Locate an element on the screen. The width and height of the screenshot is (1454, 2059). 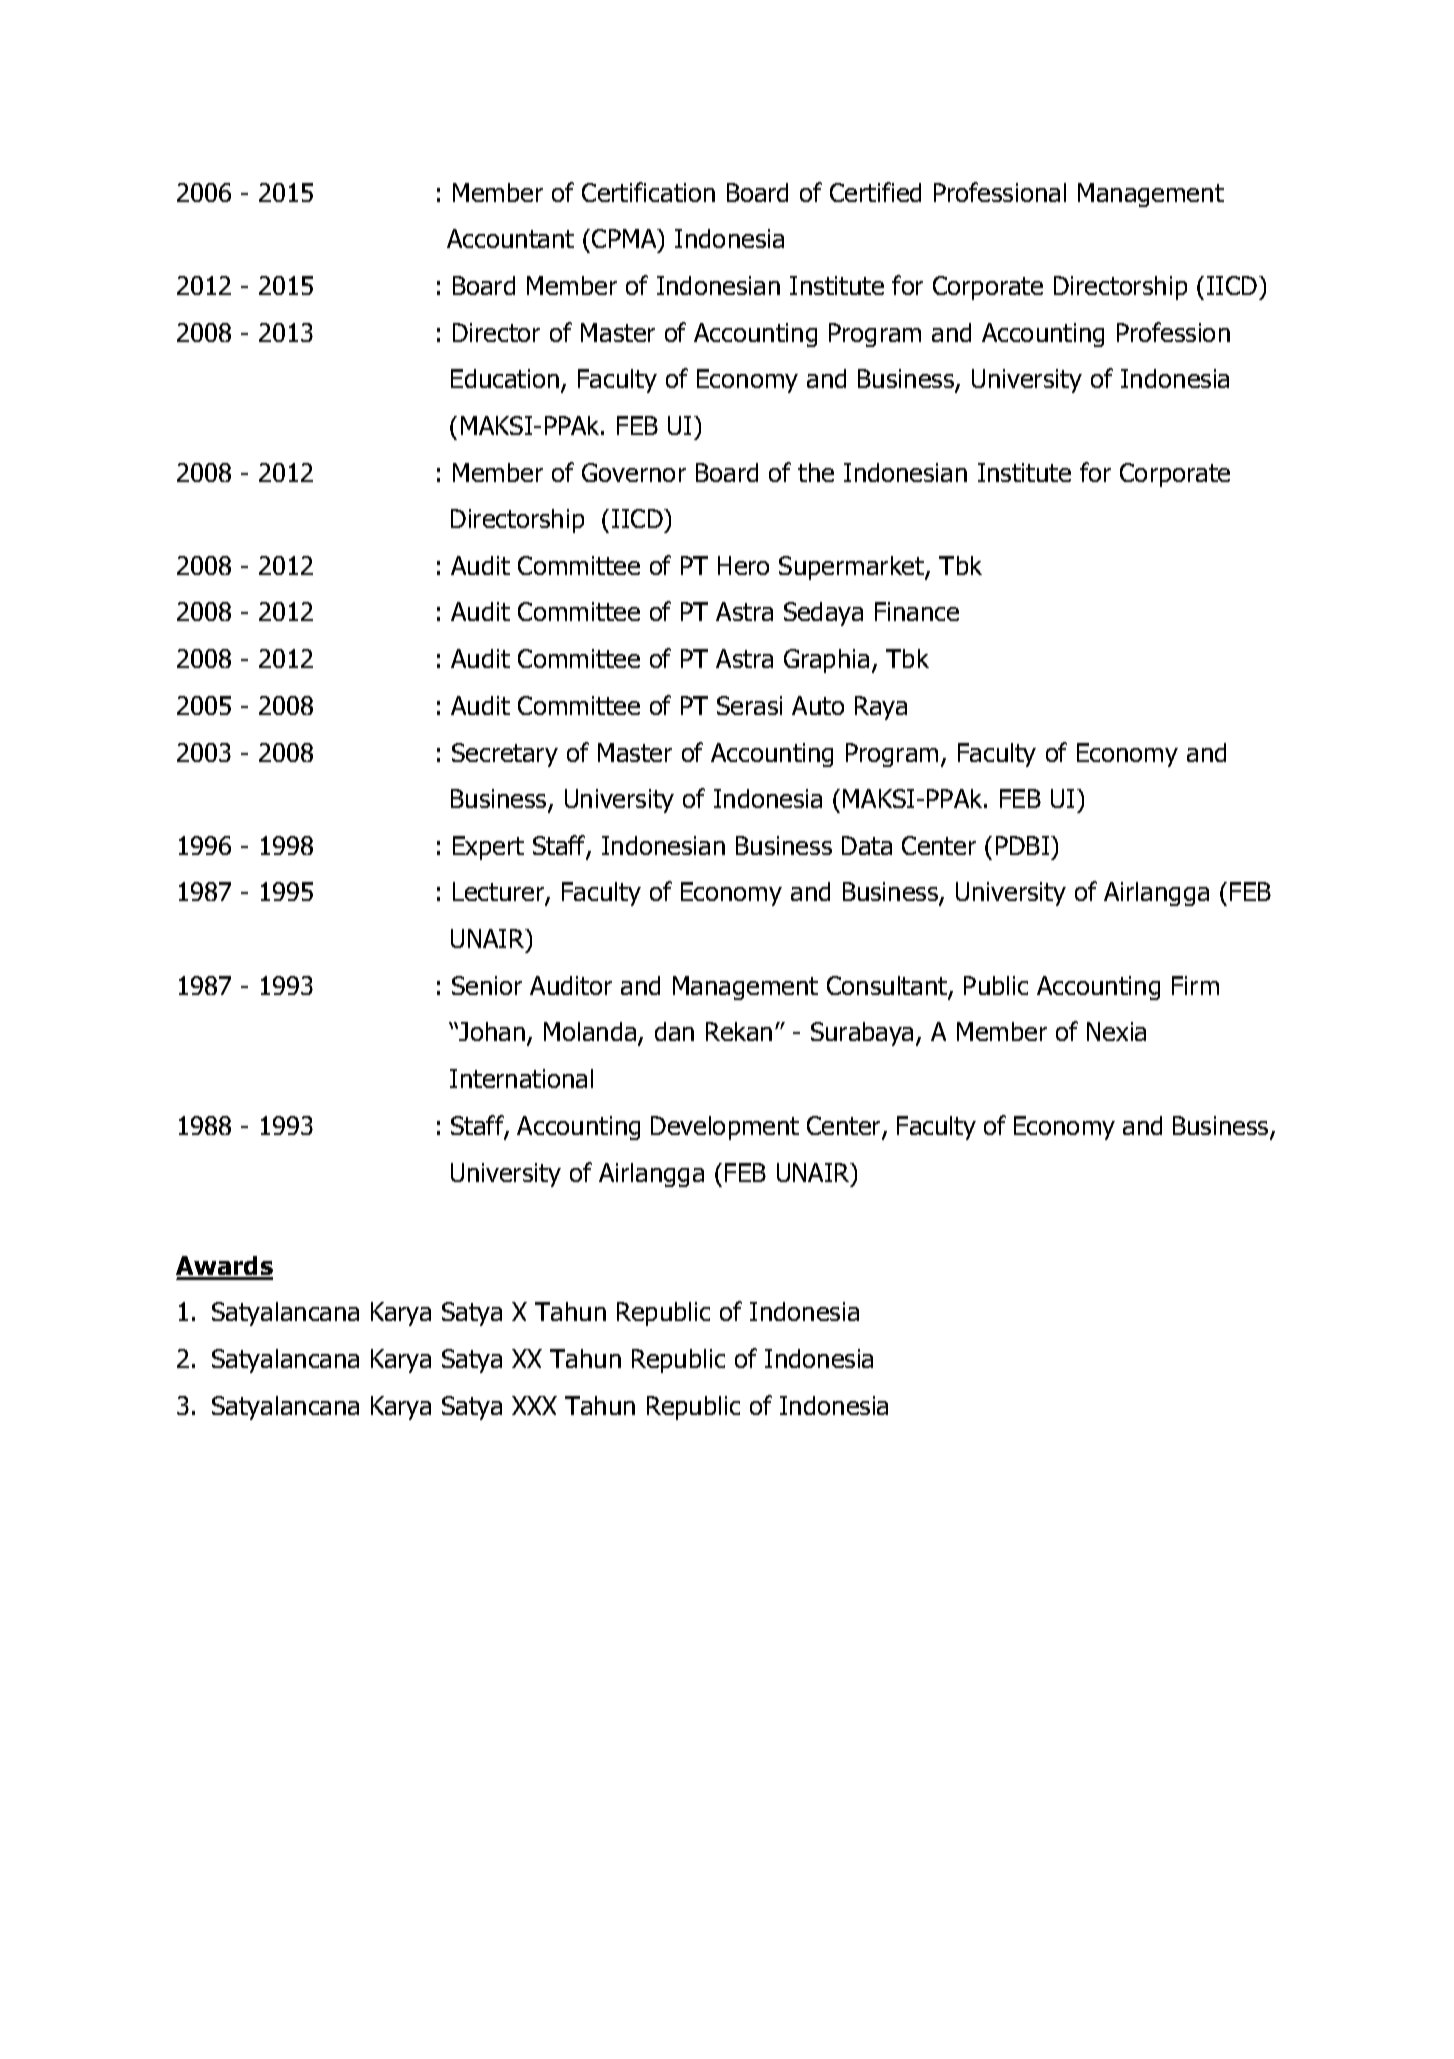
Development is located at coordinates (725, 1128).
